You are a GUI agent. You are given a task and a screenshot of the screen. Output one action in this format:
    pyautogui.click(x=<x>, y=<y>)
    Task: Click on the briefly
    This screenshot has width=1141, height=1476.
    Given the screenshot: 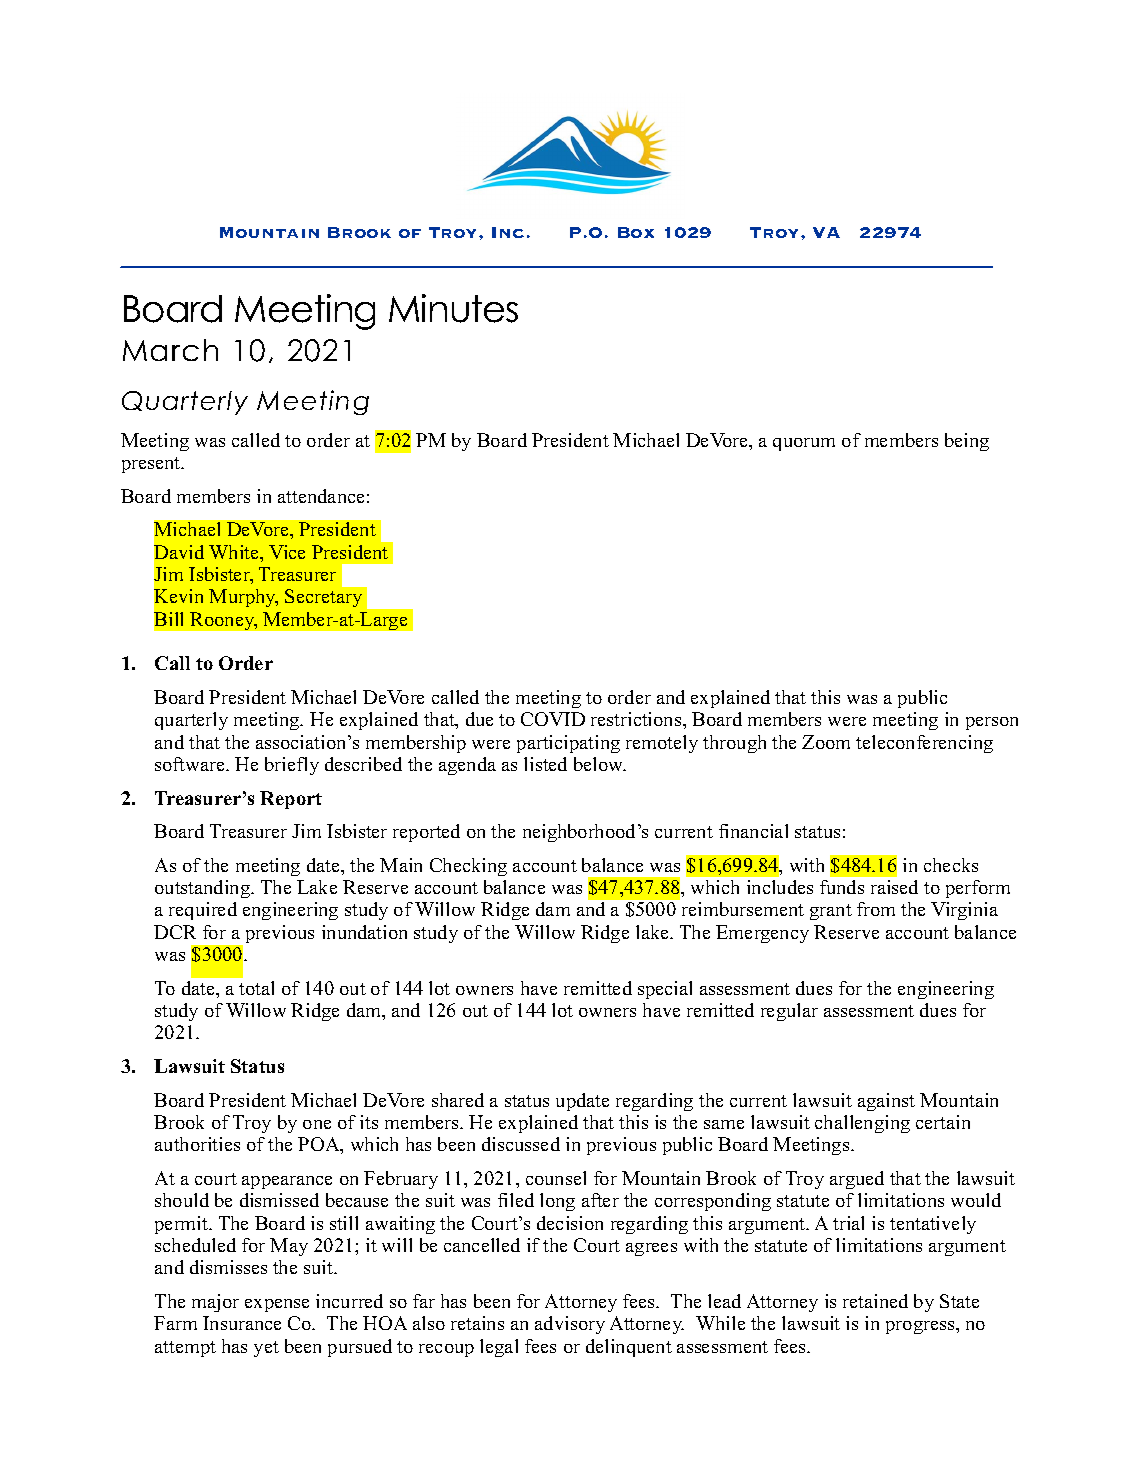 What is the action you would take?
    pyautogui.click(x=292, y=766)
